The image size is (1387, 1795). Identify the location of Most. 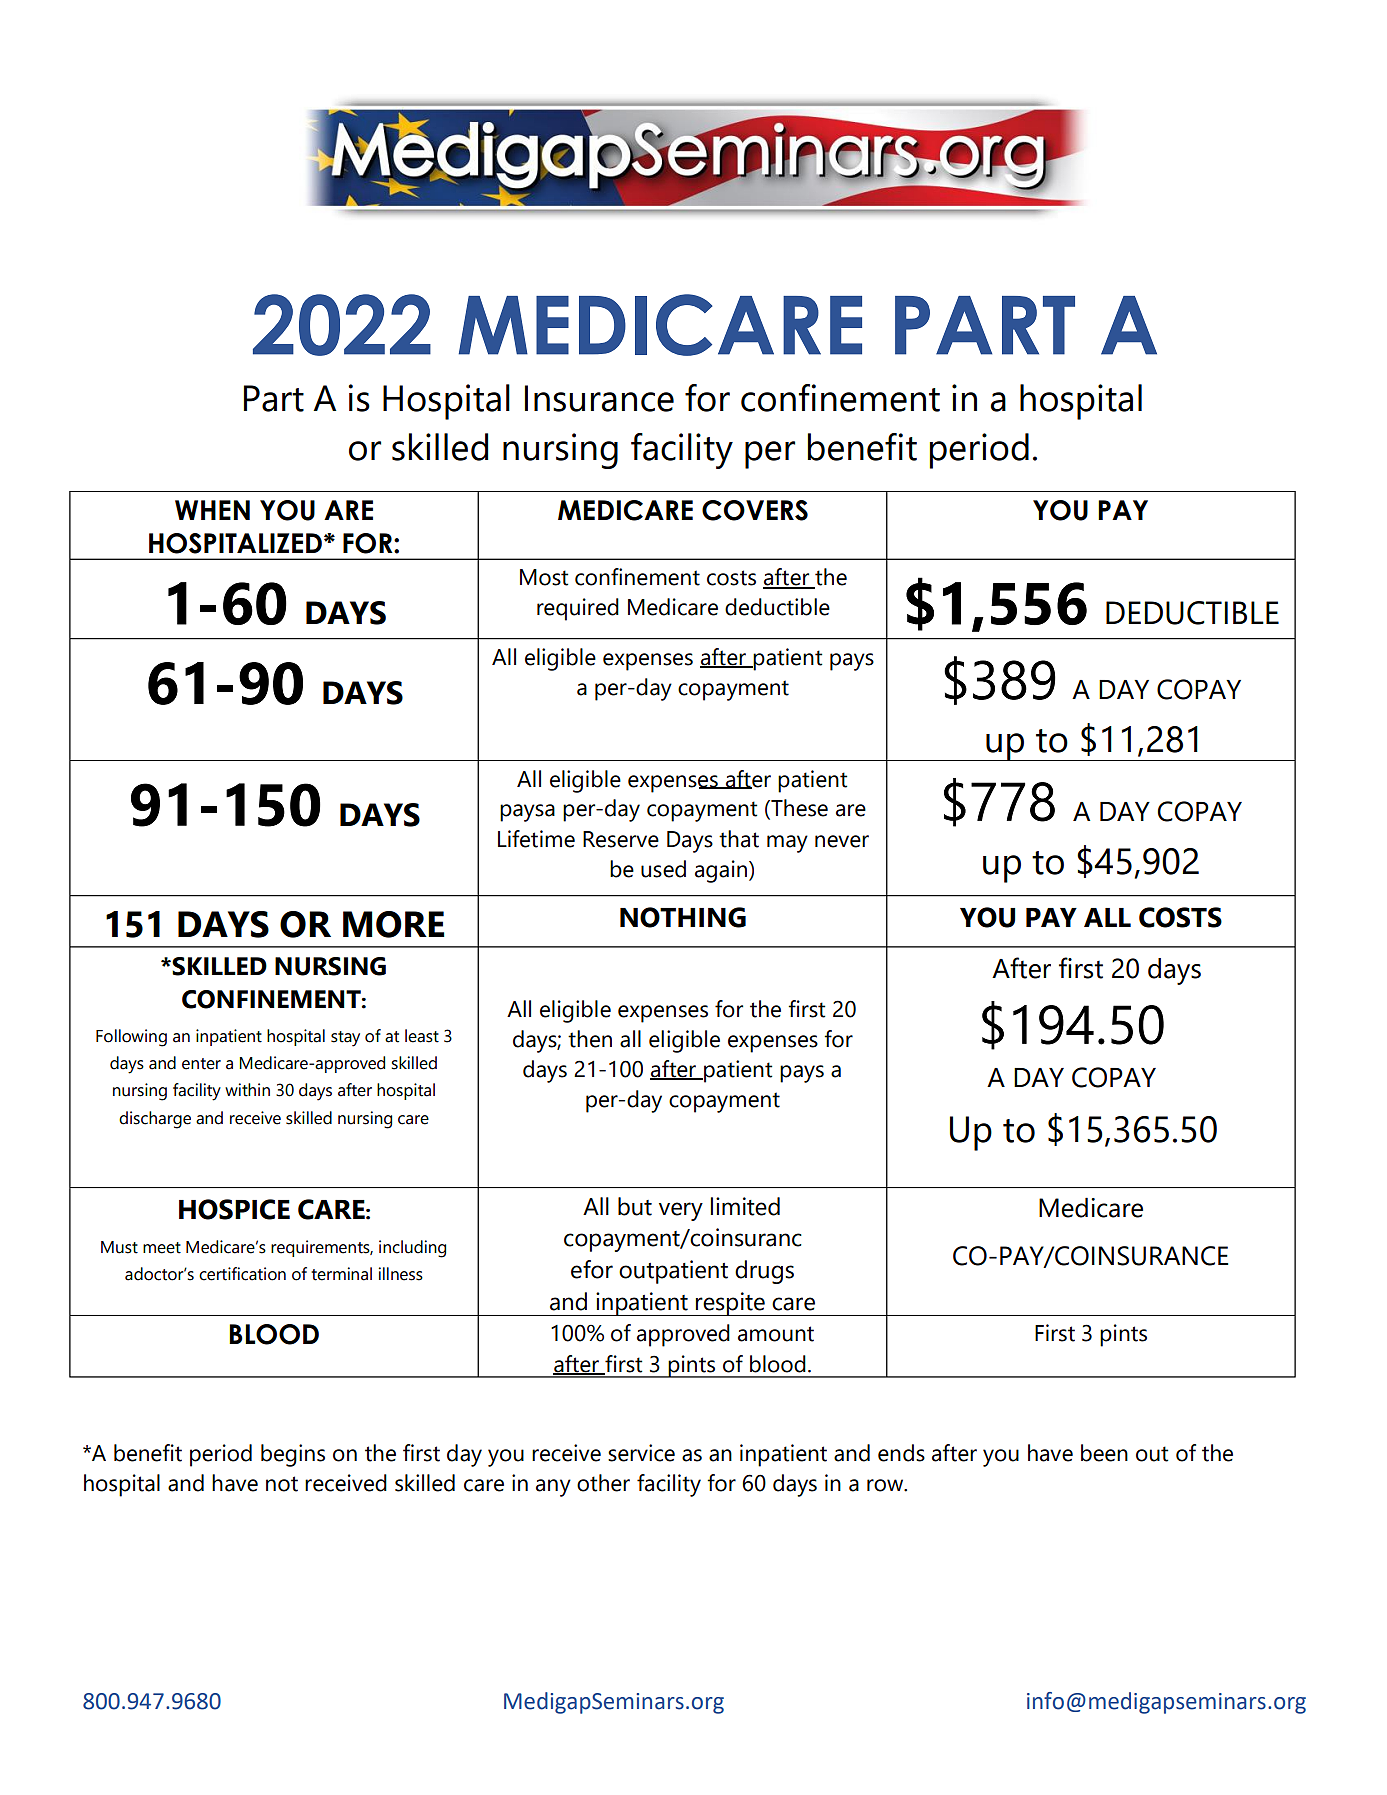
(544, 577).
